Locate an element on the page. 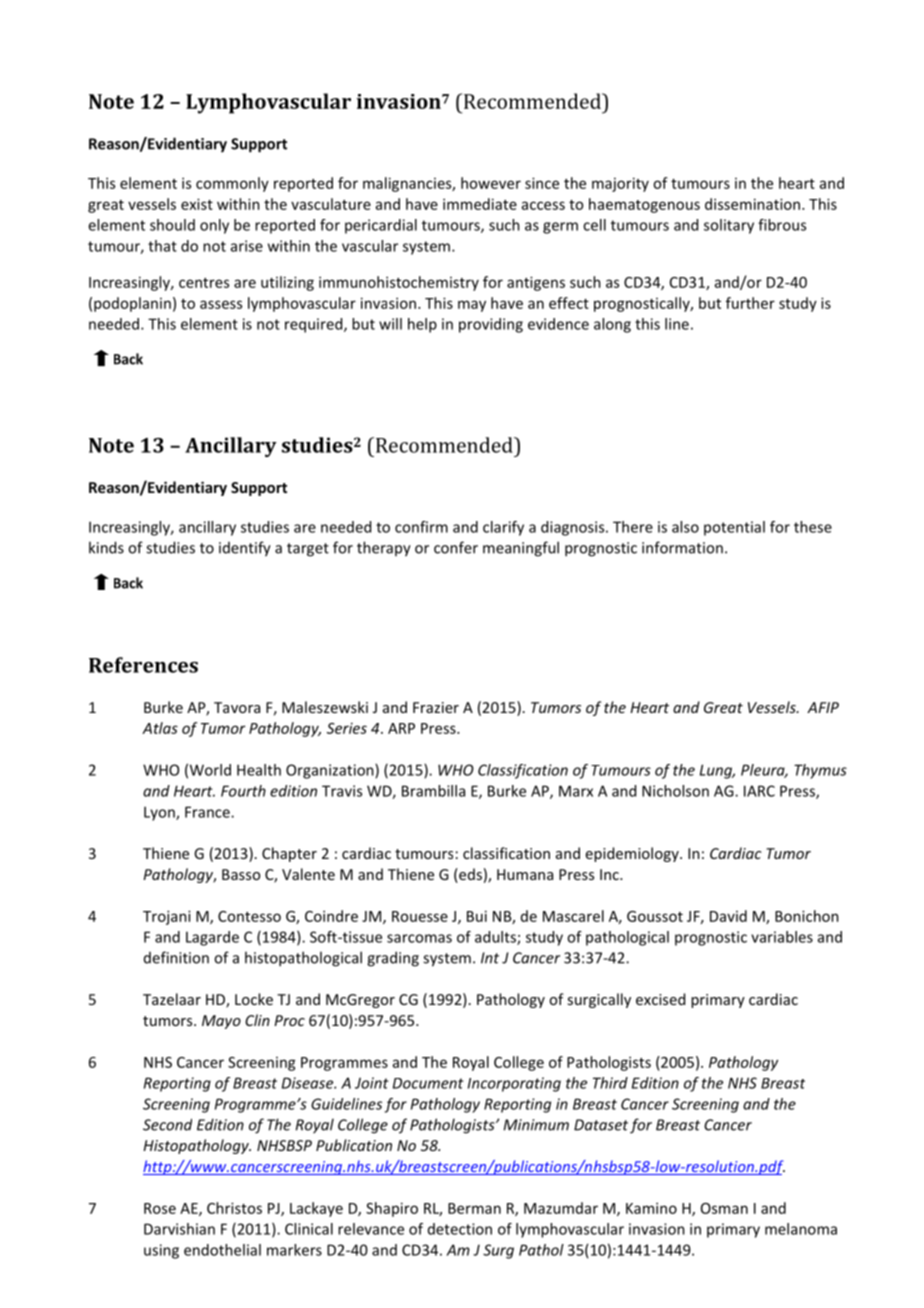  immediate is located at coordinates (480, 204).
